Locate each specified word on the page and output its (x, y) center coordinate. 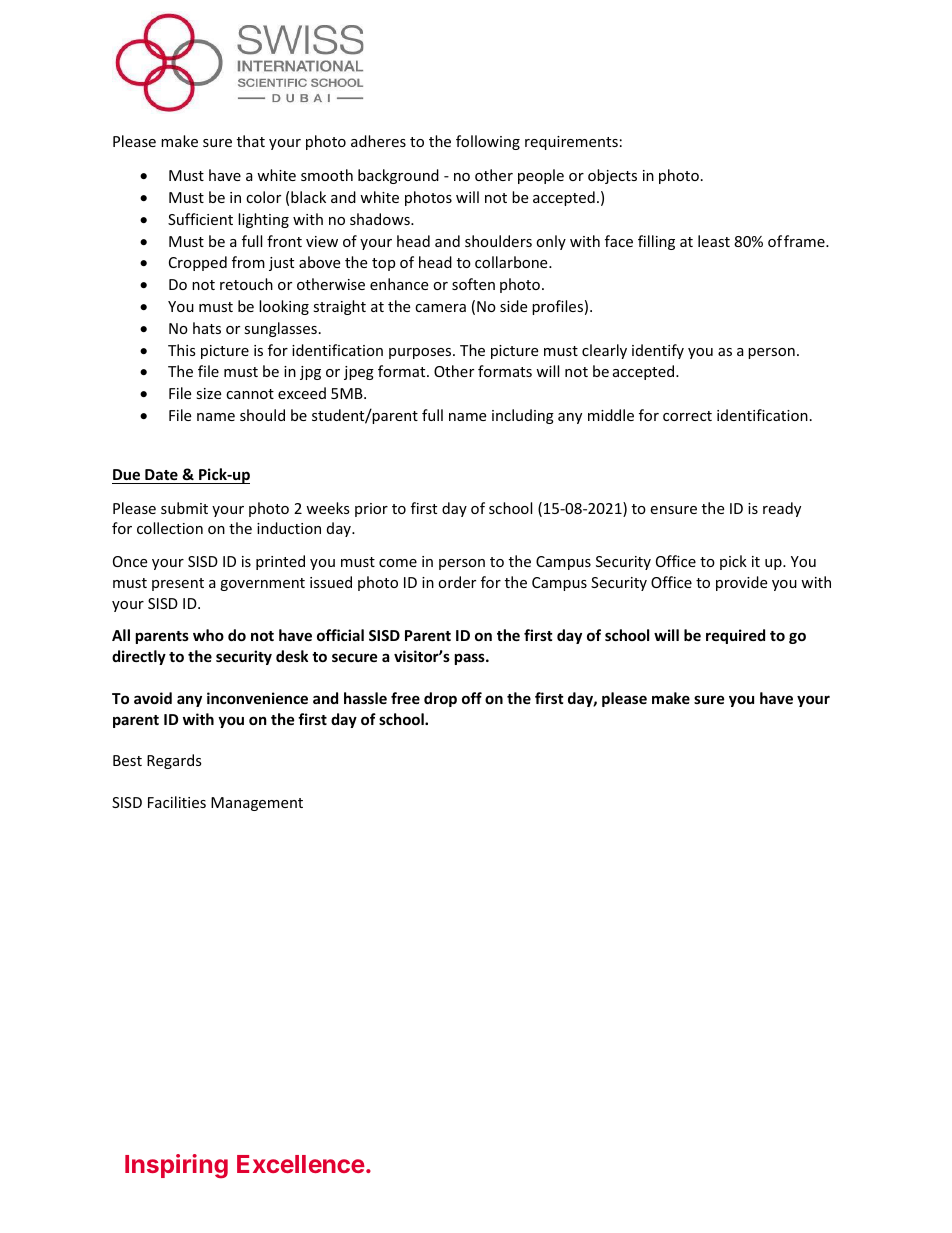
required (735, 636)
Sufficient (200, 219)
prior (371, 510)
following (488, 142)
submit (184, 508)
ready (782, 509)
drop (440, 699)
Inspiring (176, 1166)
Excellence (301, 1164)
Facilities (177, 802)
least (714, 241)
